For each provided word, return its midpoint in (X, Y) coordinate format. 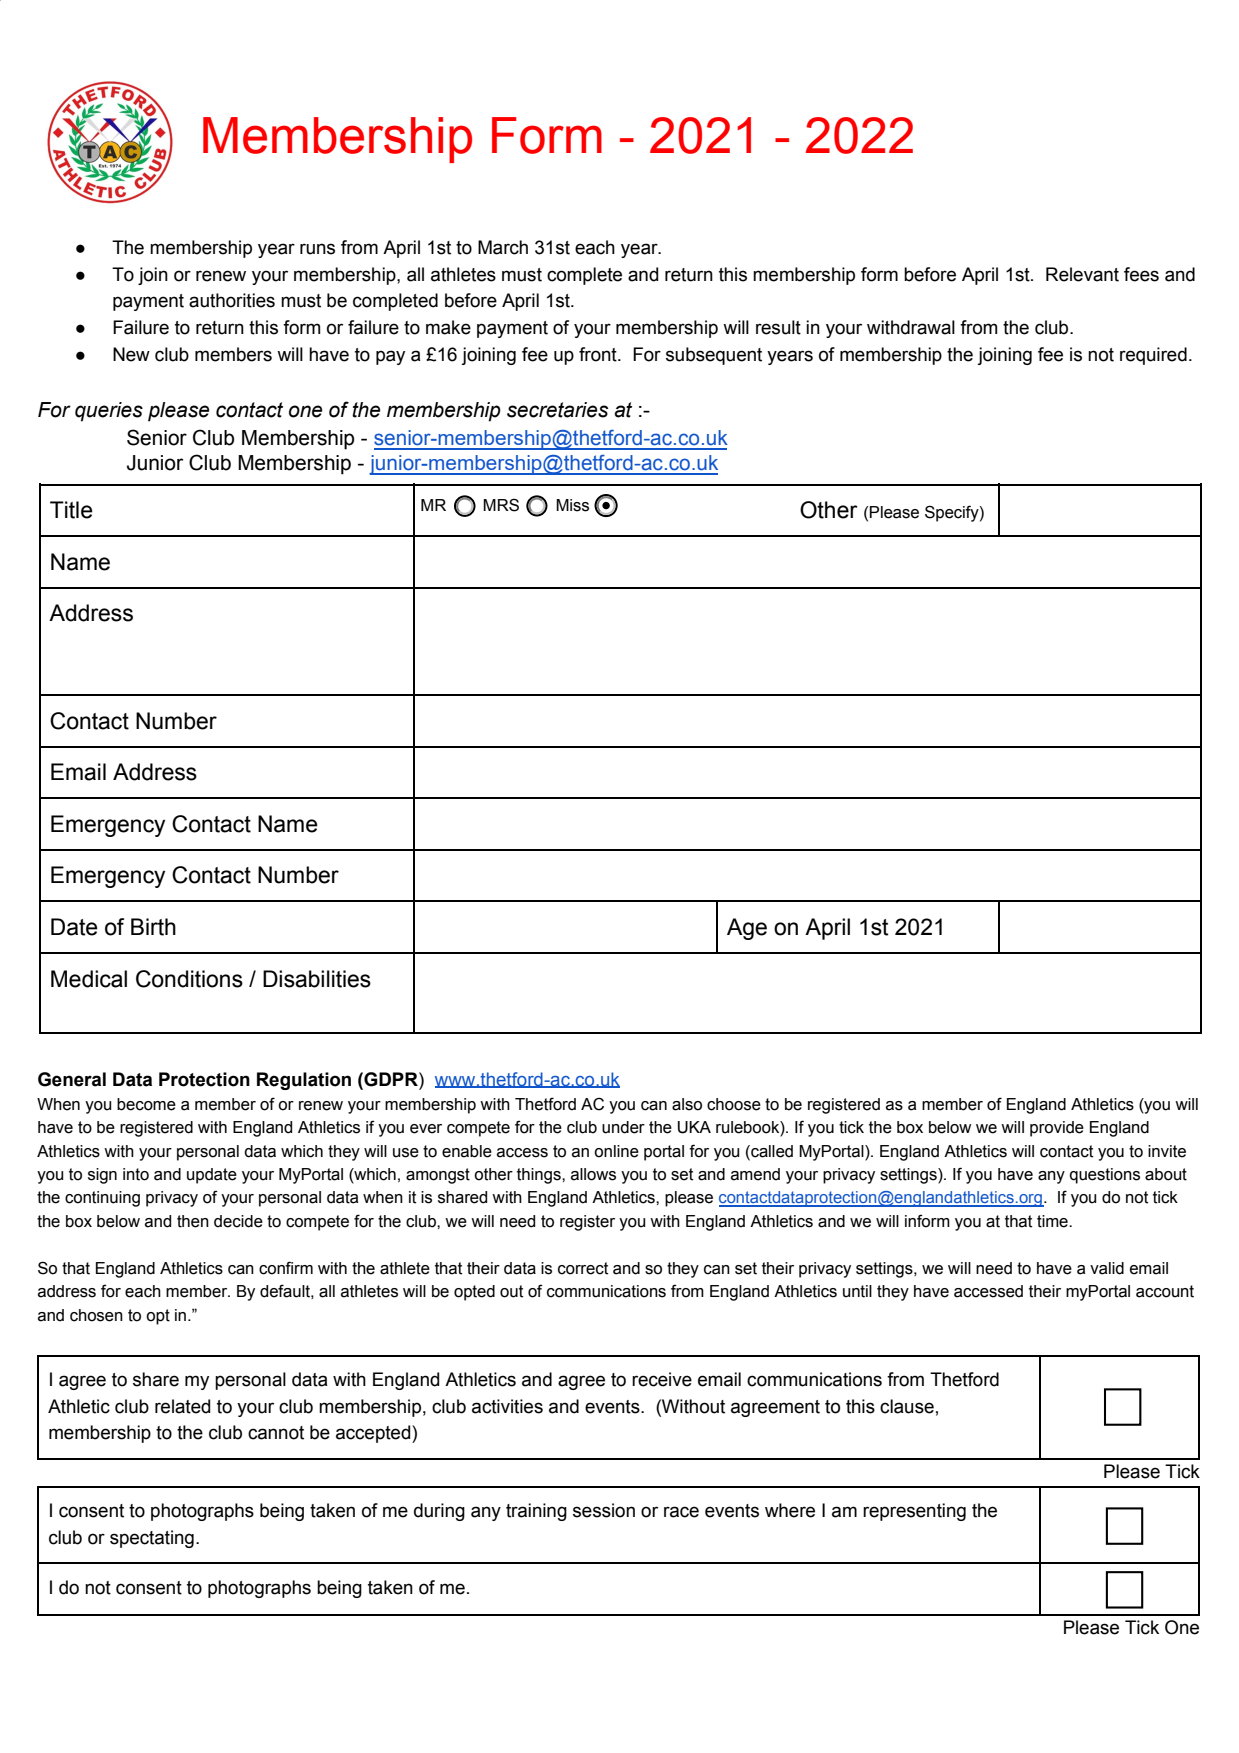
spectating (152, 1539)
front (599, 354)
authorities (232, 300)
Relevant (1082, 274)
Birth (153, 927)
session (604, 1510)
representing (914, 1512)
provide (1057, 1129)
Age (747, 929)
